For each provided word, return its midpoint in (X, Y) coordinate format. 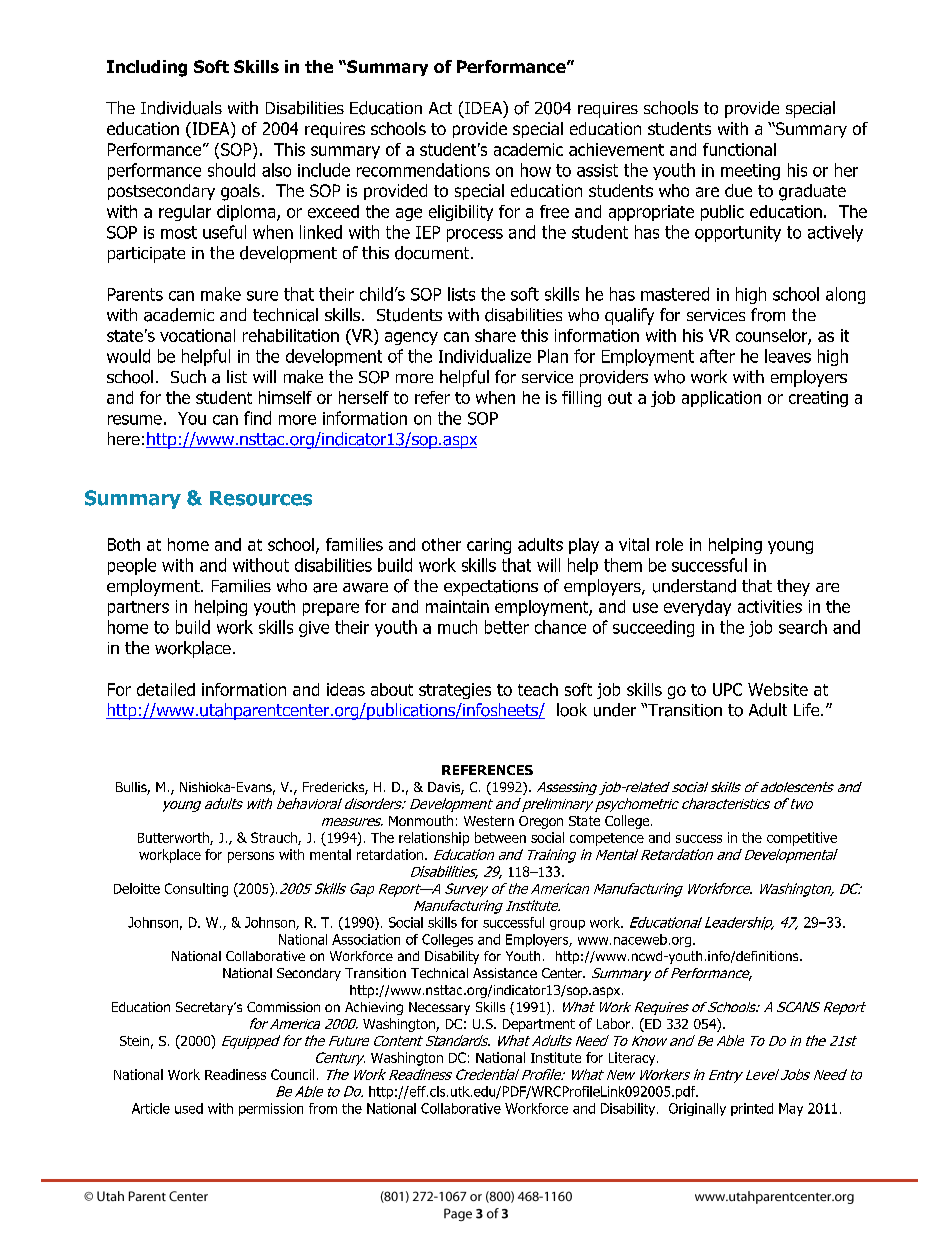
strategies (455, 691)
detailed (166, 689)
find (257, 418)
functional (739, 149)
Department (539, 1025)
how (536, 170)
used (189, 1108)
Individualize (485, 356)
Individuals (181, 108)
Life (808, 709)
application (721, 399)
